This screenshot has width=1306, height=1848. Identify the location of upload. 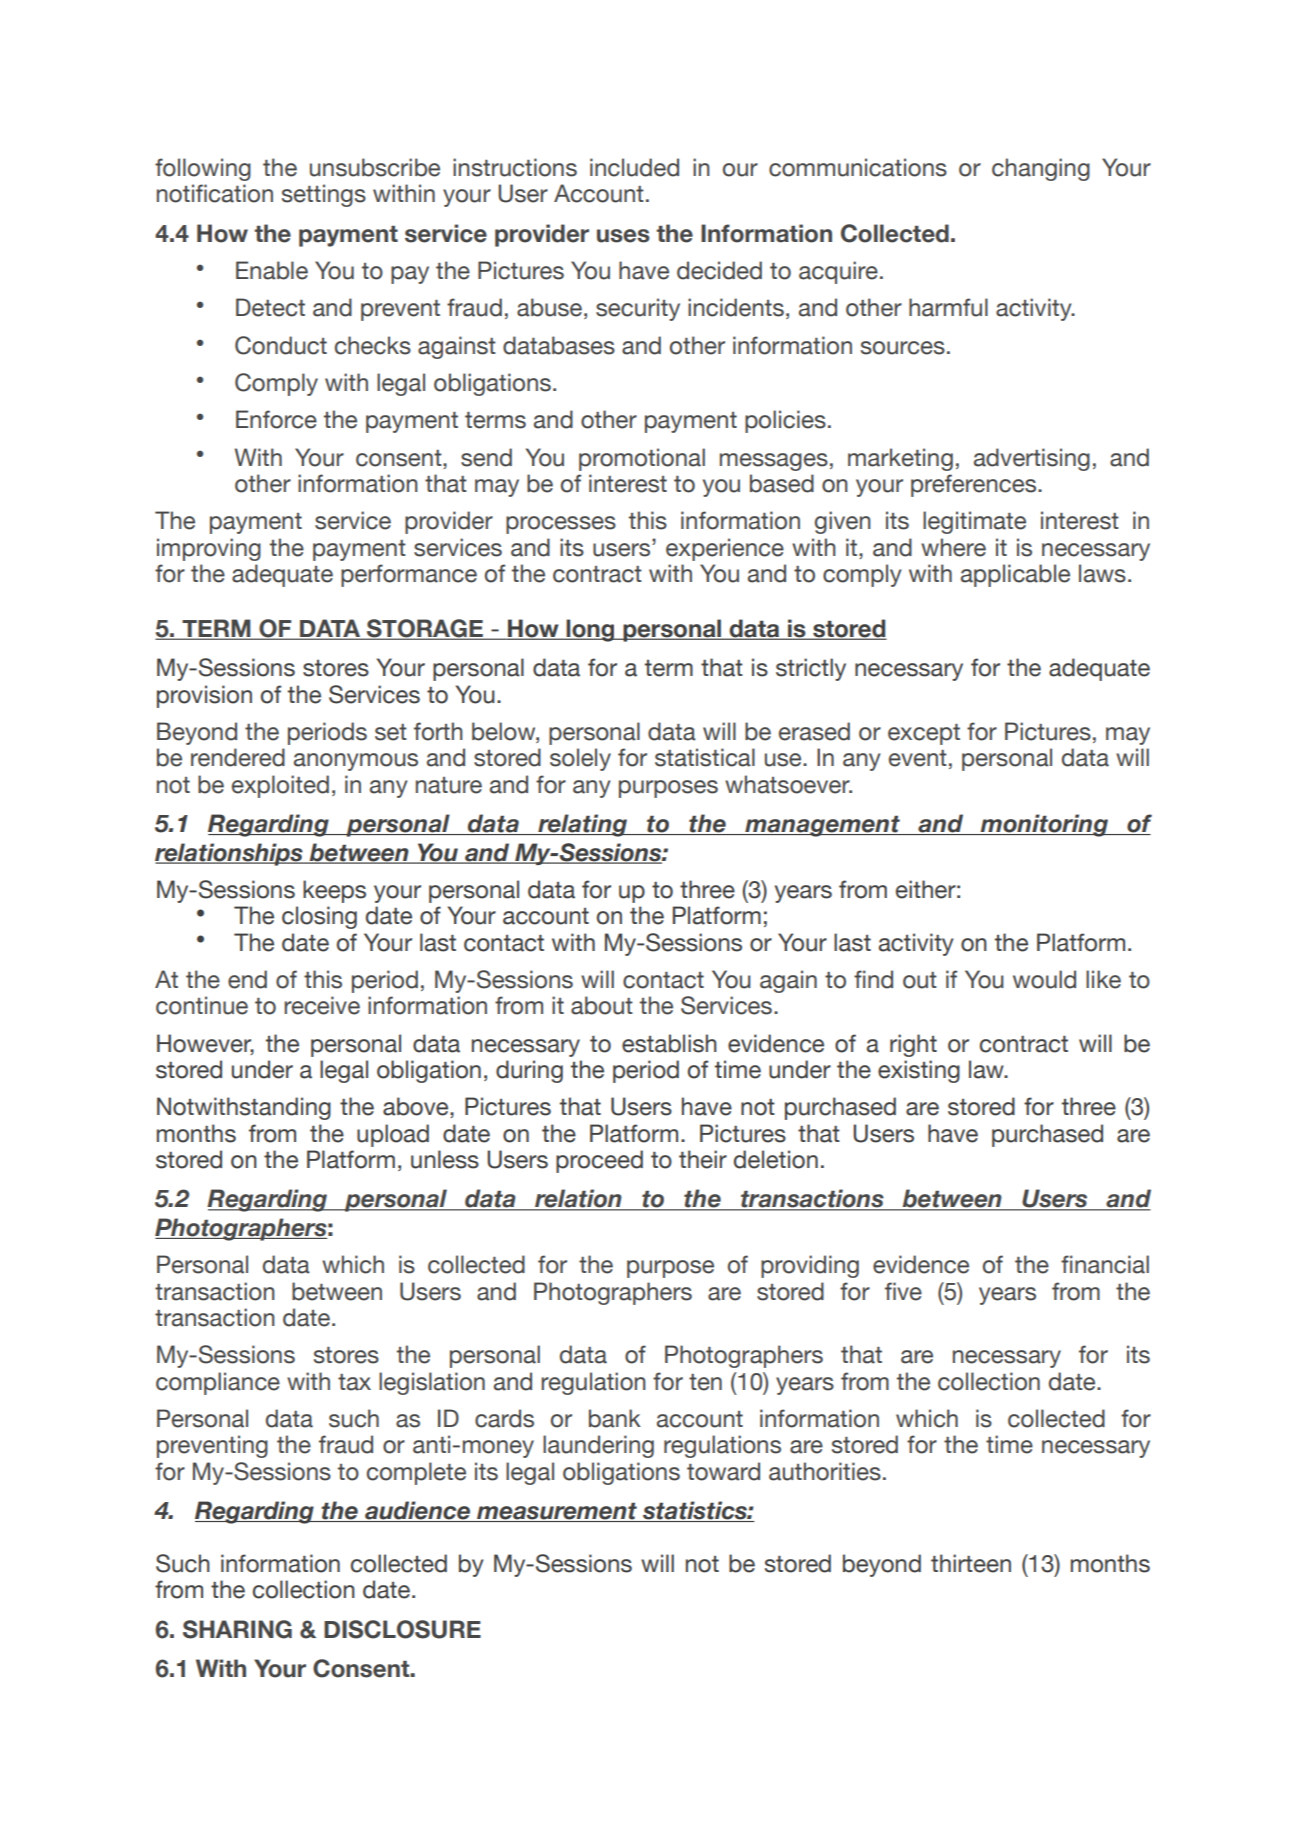
(393, 1135).
